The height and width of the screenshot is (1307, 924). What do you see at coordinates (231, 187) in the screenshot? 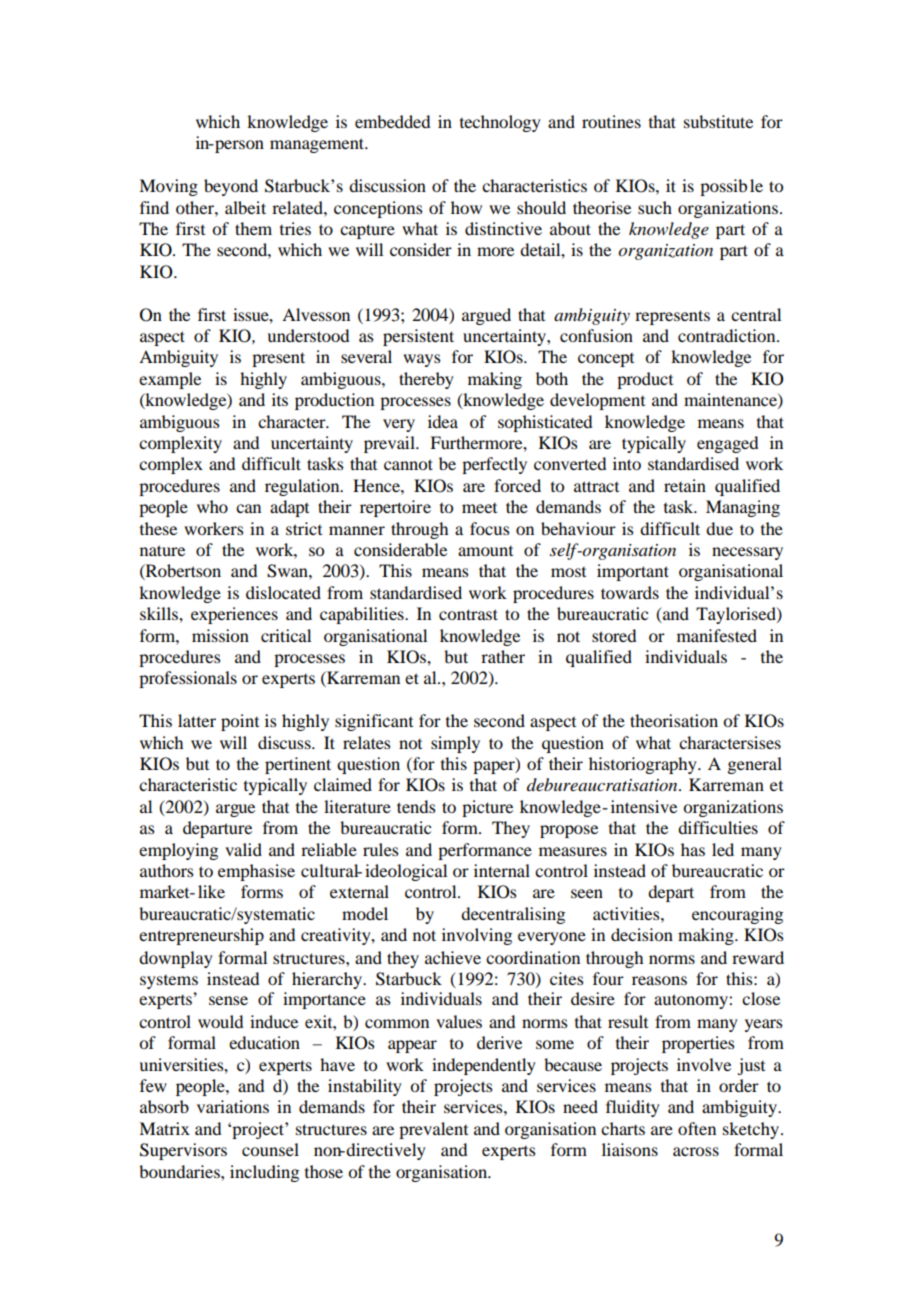
I see `beyond` at bounding box center [231, 187].
